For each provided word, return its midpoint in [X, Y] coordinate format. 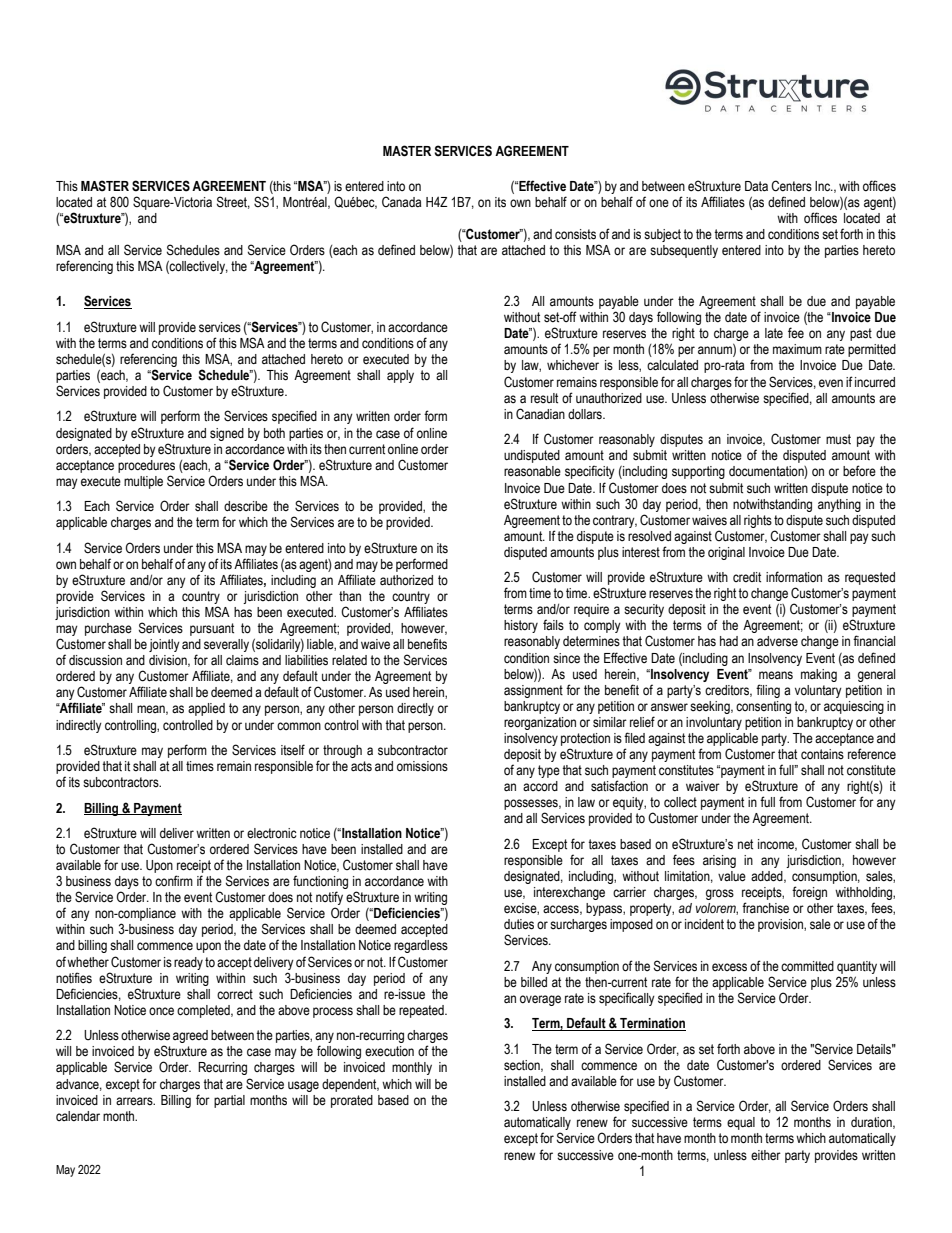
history [521, 626]
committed [807, 966]
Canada [401, 201]
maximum [797, 349]
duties [519, 924]
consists [575, 234]
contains [822, 754]
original [726, 553]
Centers [791, 186]
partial [229, 1101]
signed [227, 434]
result [544, 398]
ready [188, 963]
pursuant [212, 629]
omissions [422, 766]
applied [206, 709]
